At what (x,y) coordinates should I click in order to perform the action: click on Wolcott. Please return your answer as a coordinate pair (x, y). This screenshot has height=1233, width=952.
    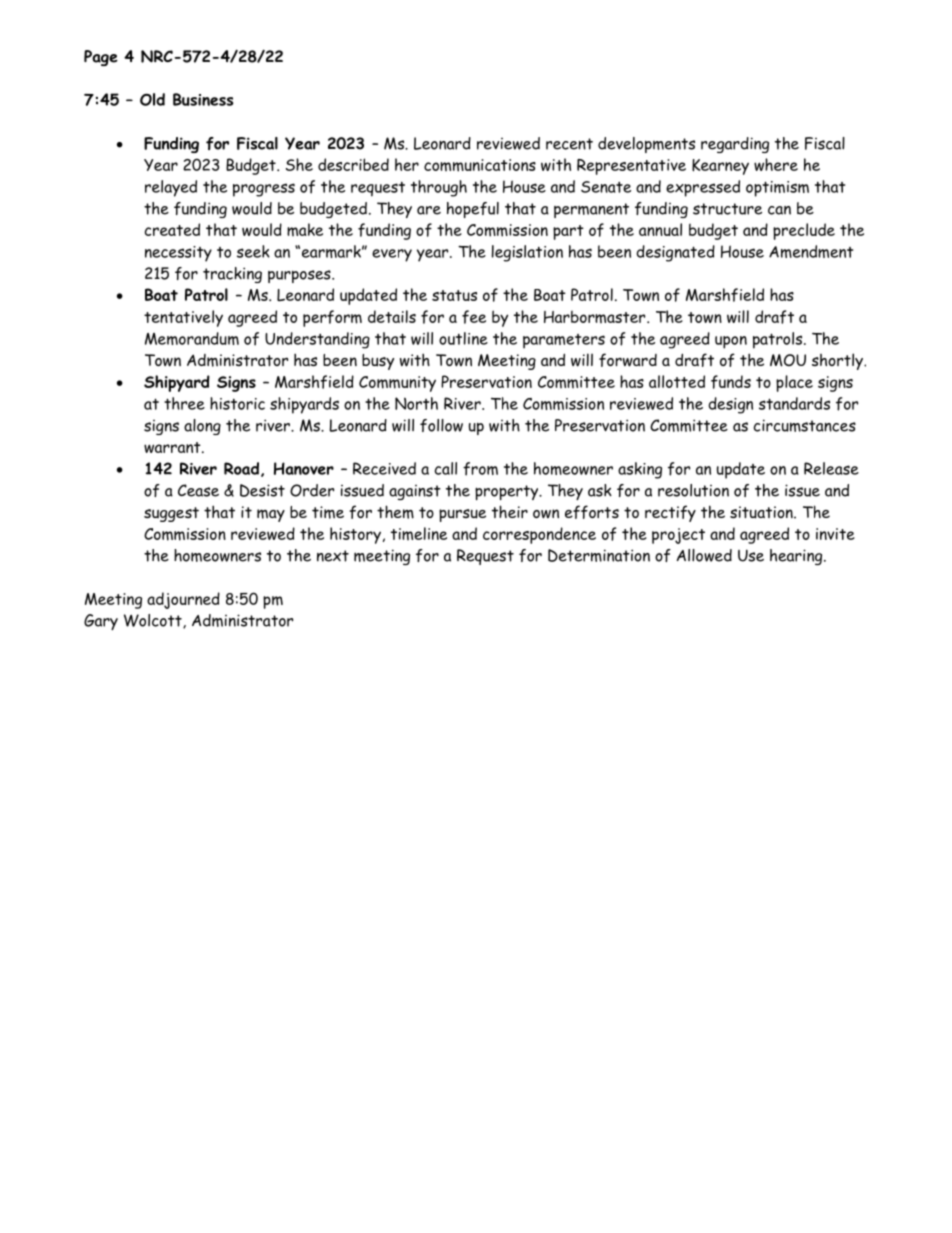
    Looking at the image, I should click on (154, 621).
